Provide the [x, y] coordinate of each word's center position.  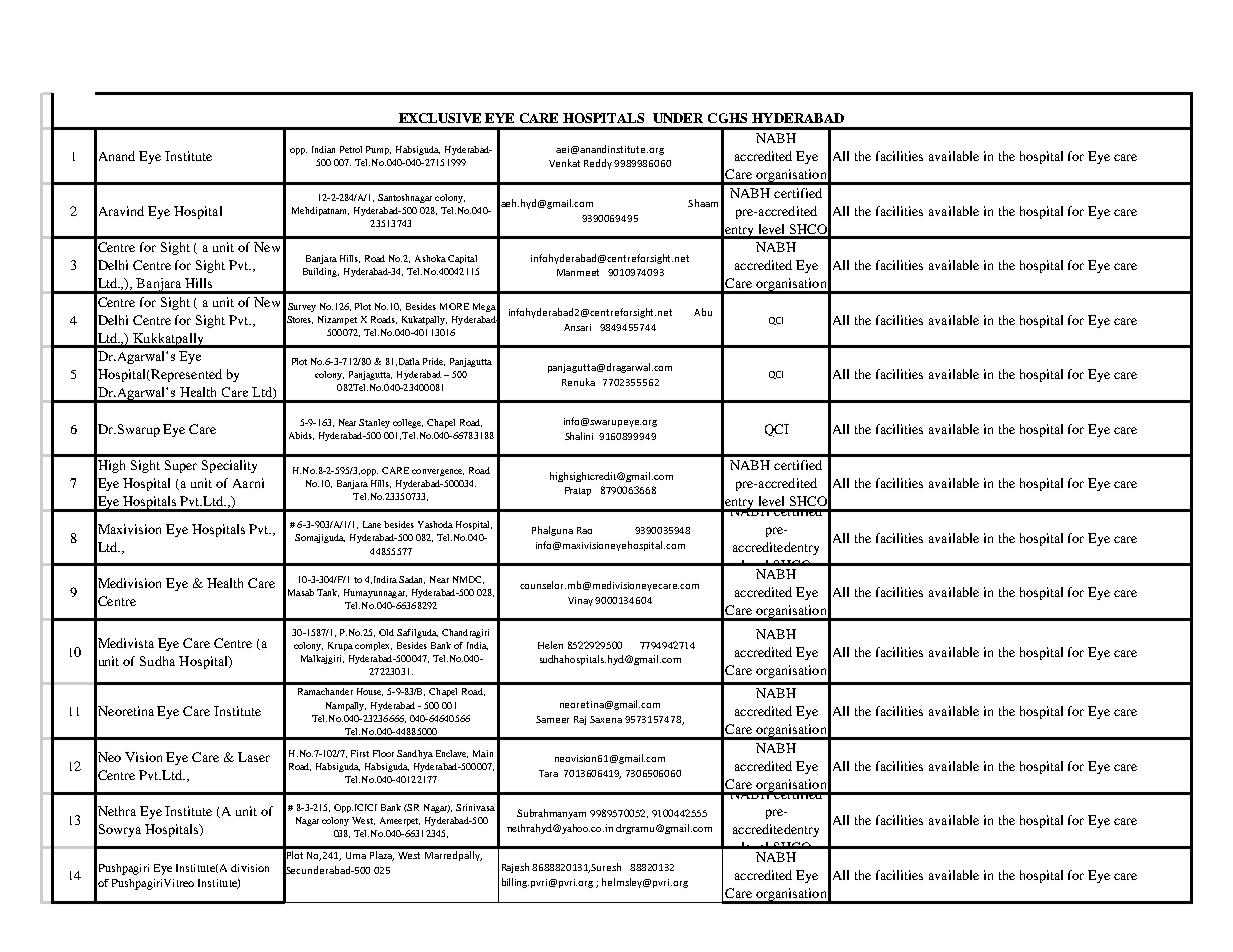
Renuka [578, 382]
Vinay [582, 601]
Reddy [599, 164]
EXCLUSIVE [440, 118]
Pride [434, 362]
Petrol [351, 149]
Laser [254, 757]
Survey [302, 307]
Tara [548, 773]
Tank [328, 593]
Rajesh [515, 868]
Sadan [412, 580]
